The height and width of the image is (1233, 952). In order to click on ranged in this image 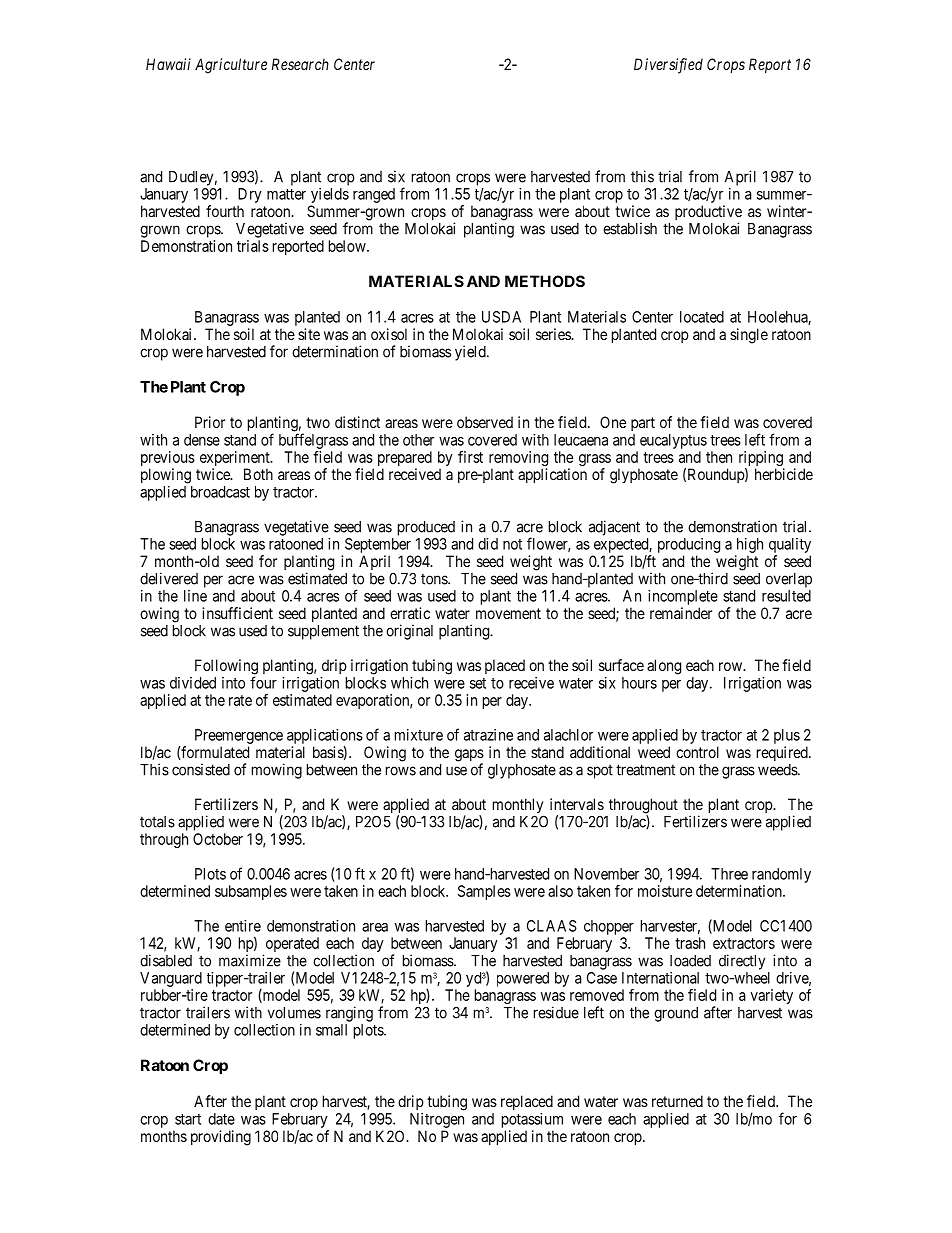, I will do `click(374, 195)`.
